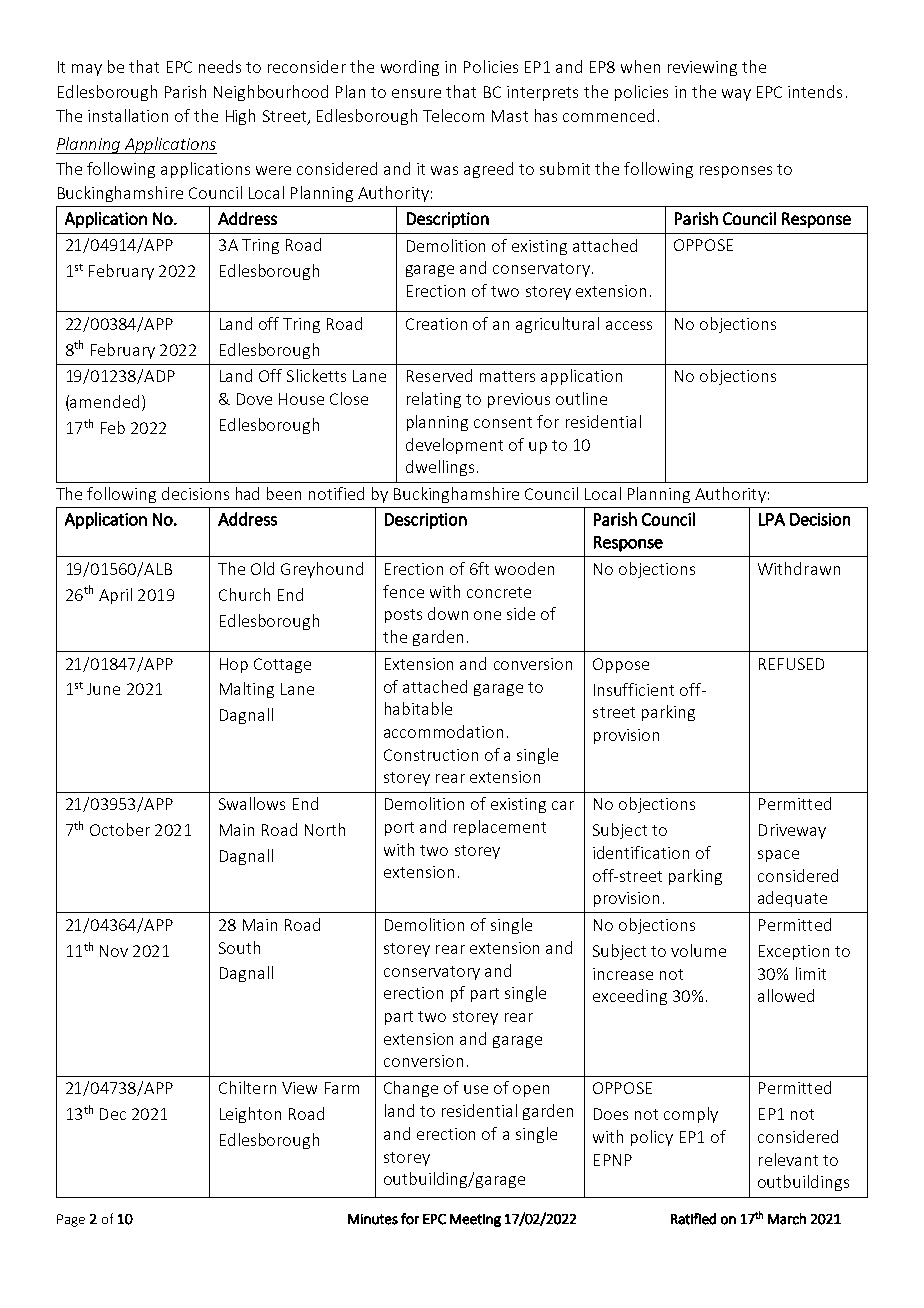 This screenshot has height=1308, width=924. Describe the element at coordinates (772, 519) in the screenshot. I see `LPA` at that location.
